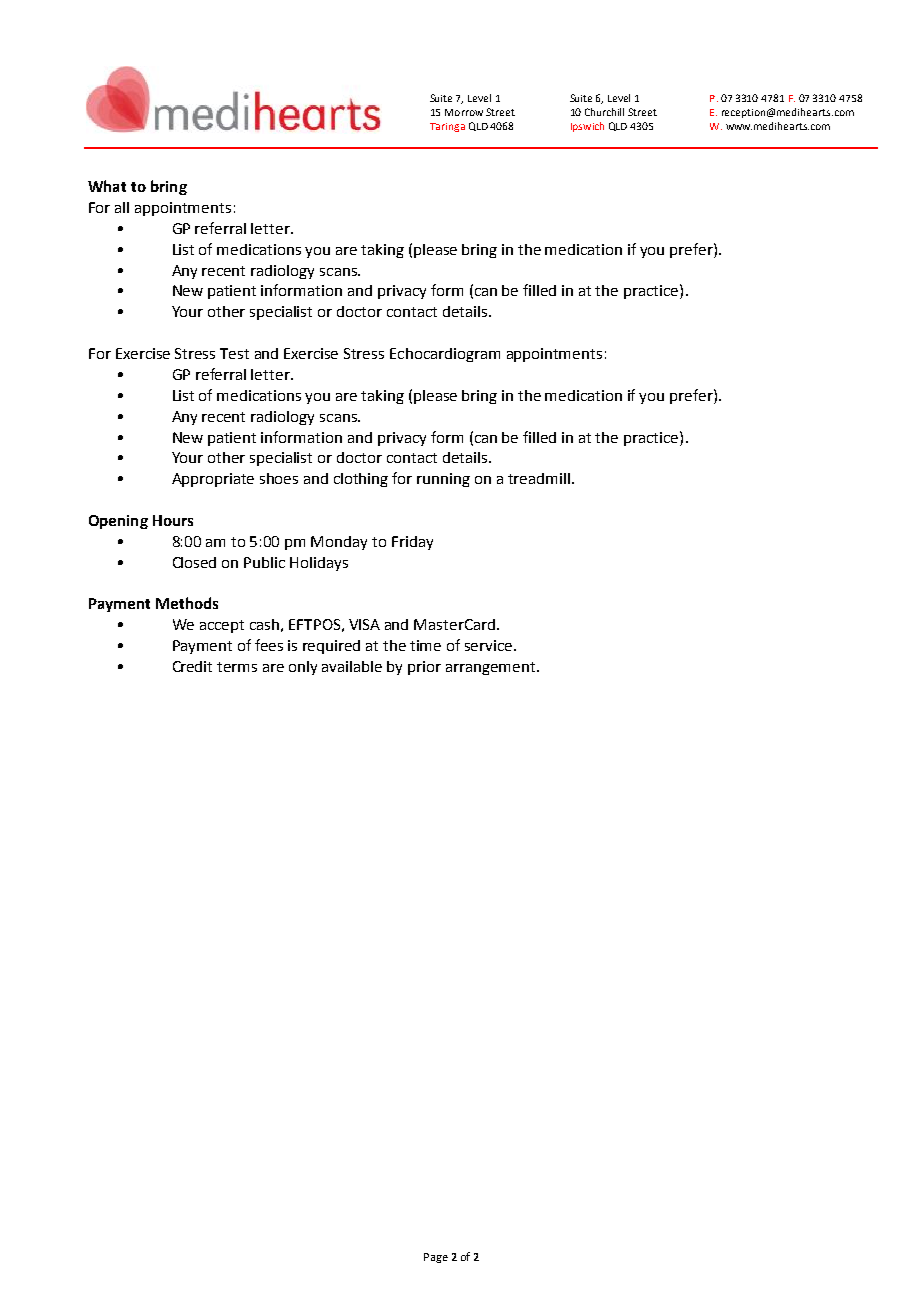 The width and height of the image is (924, 1308). What do you see at coordinates (361, 480) in the image?
I see `clothing` at bounding box center [361, 480].
